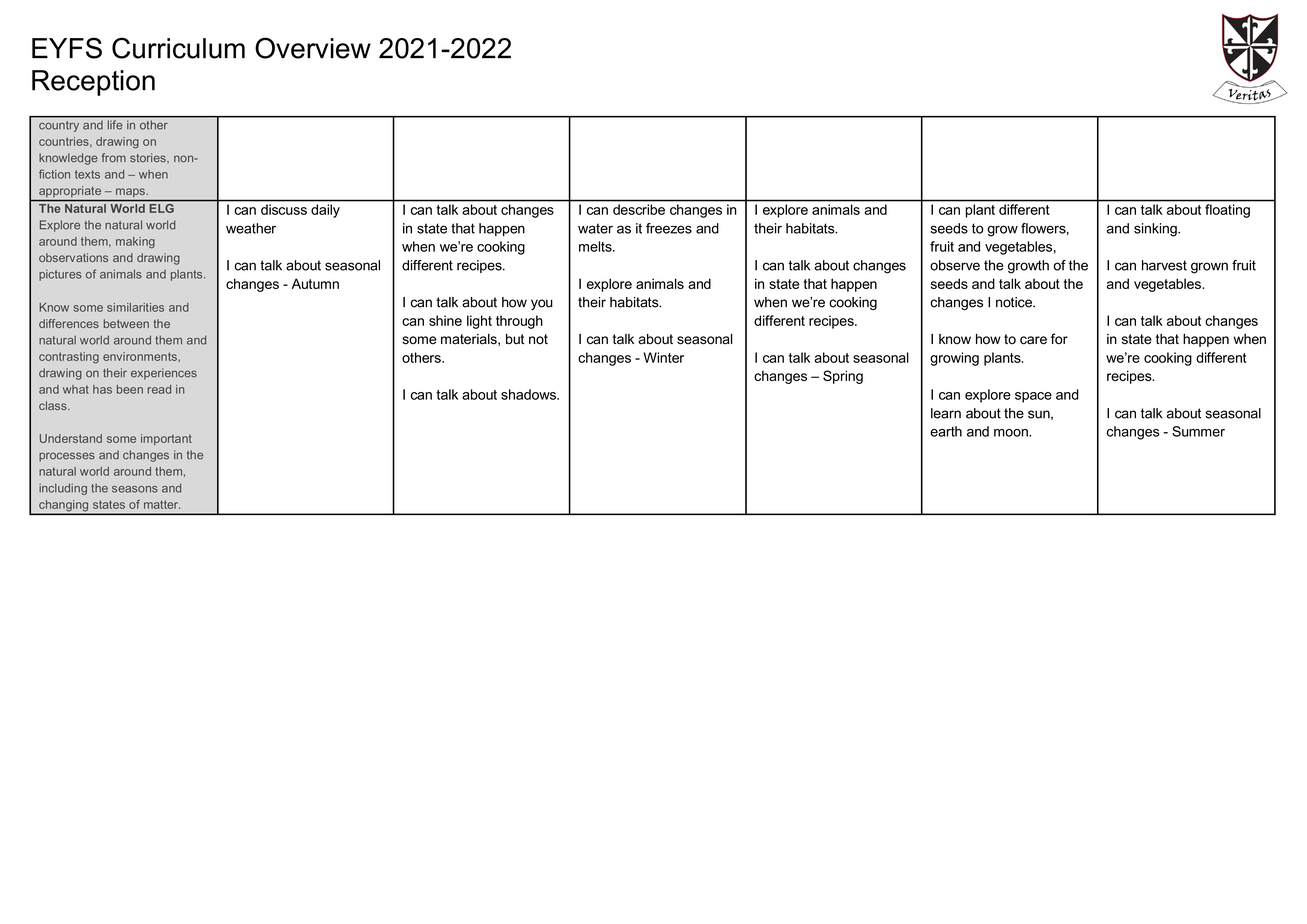 The image size is (1307, 924). What do you see at coordinates (313, 48) in the image?
I see `Overview` at bounding box center [313, 48].
